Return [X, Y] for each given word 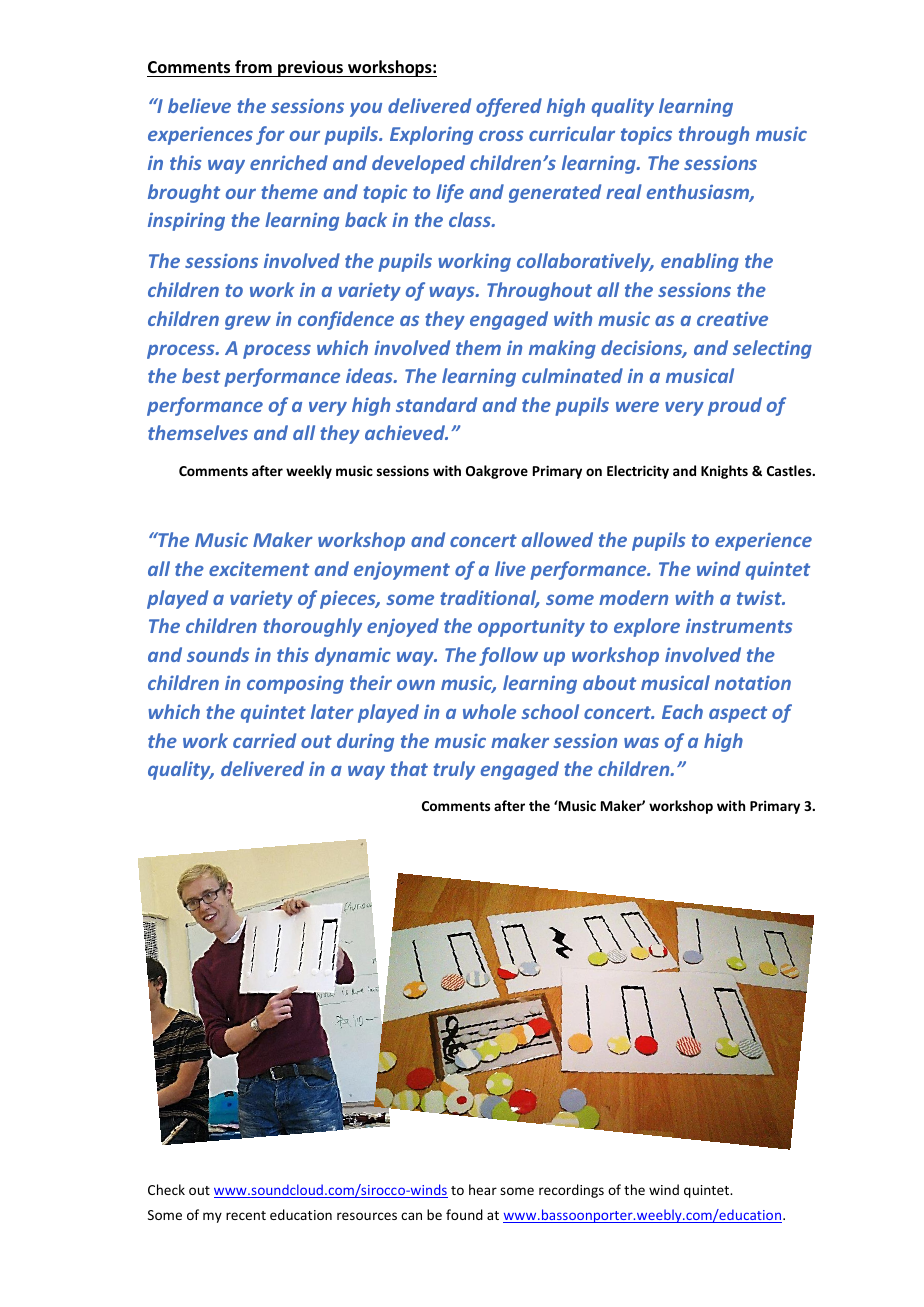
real [624, 191]
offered [509, 107]
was [641, 742]
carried [264, 740]
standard [436, 404]
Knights [724, 472]
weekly [309, 472]
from [253, 67]
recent [246, 1215]
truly [454, 770]
